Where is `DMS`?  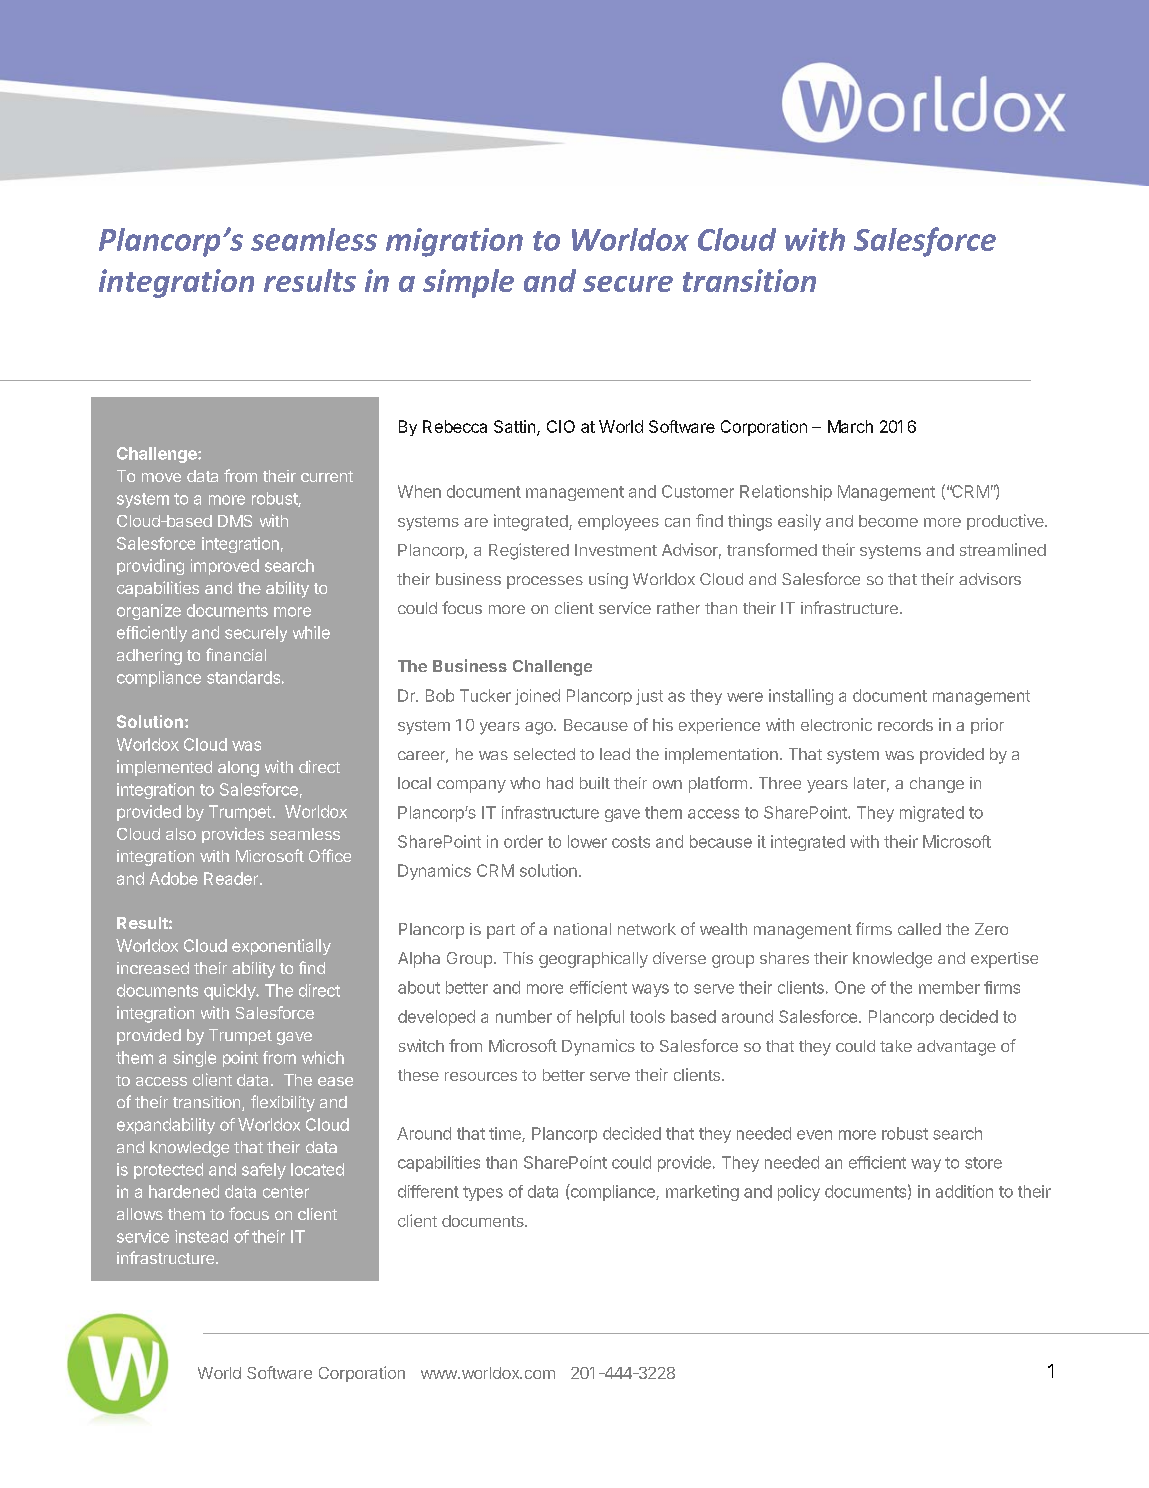 DMS is located at coordinates (235, 521).
